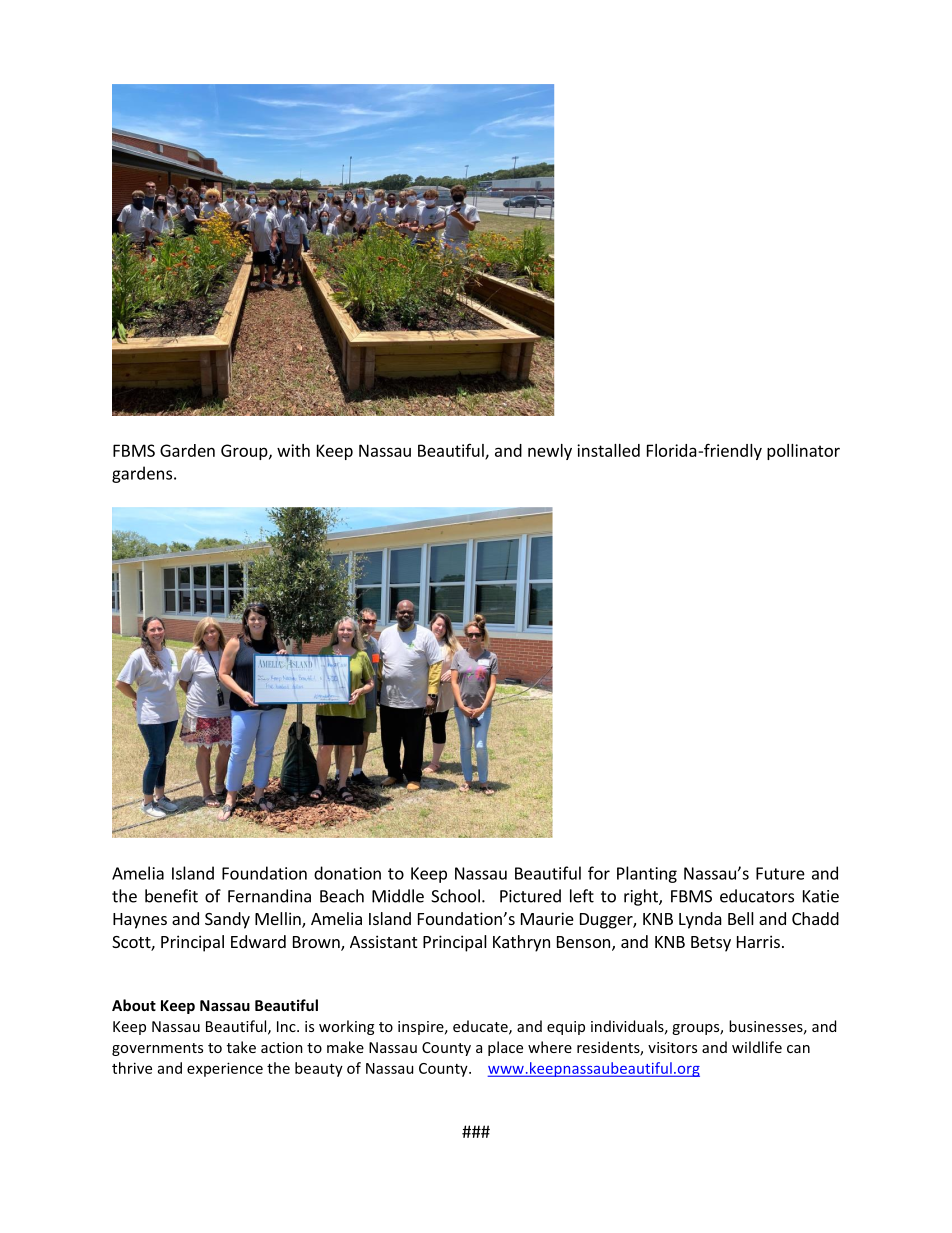 This screenshot has height=1233, width=952. What do you see at coordinates (241, 1047) in the screenshot?
I see `take` at bounding box center [241, 1047].
